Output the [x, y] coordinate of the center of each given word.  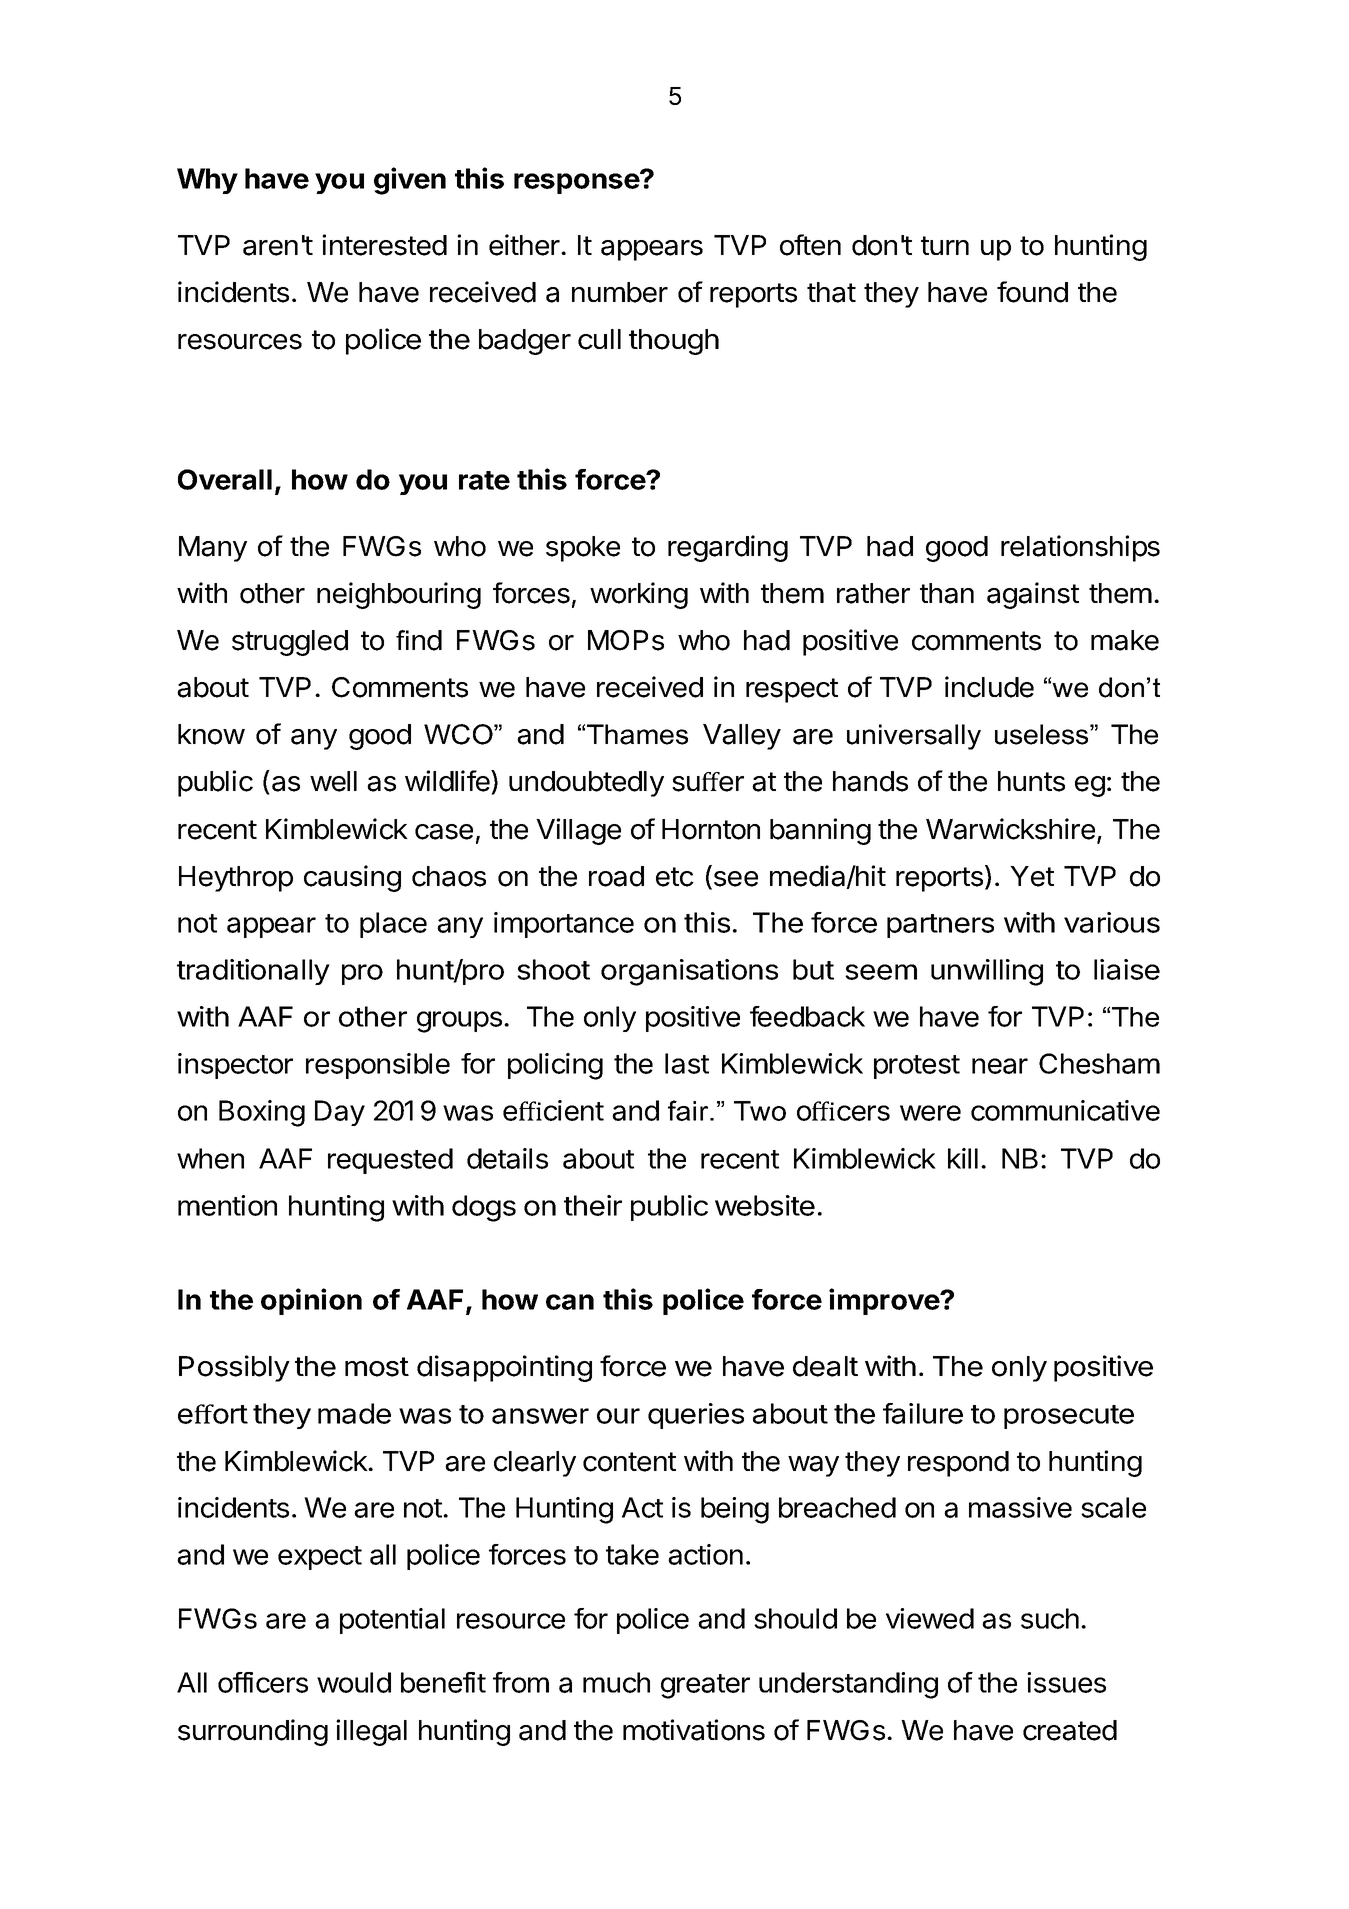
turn [945, 245]
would [354, 1682]
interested [384, 245]
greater [705, 1686]
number [620, 292]
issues [1066, 1682]
